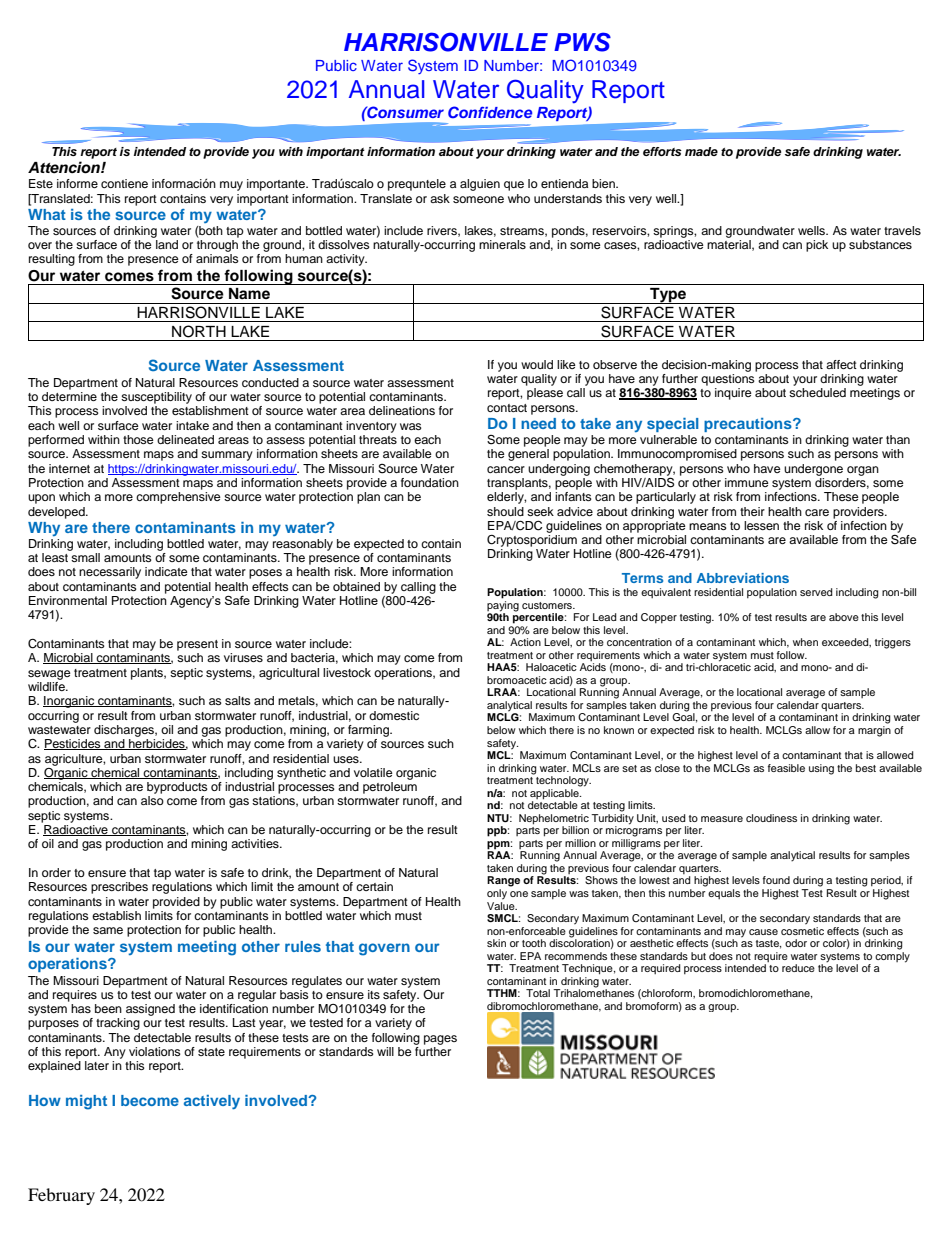 The height and width of the image is (1233, 952). I want to click on affect, so click(841, 364).
